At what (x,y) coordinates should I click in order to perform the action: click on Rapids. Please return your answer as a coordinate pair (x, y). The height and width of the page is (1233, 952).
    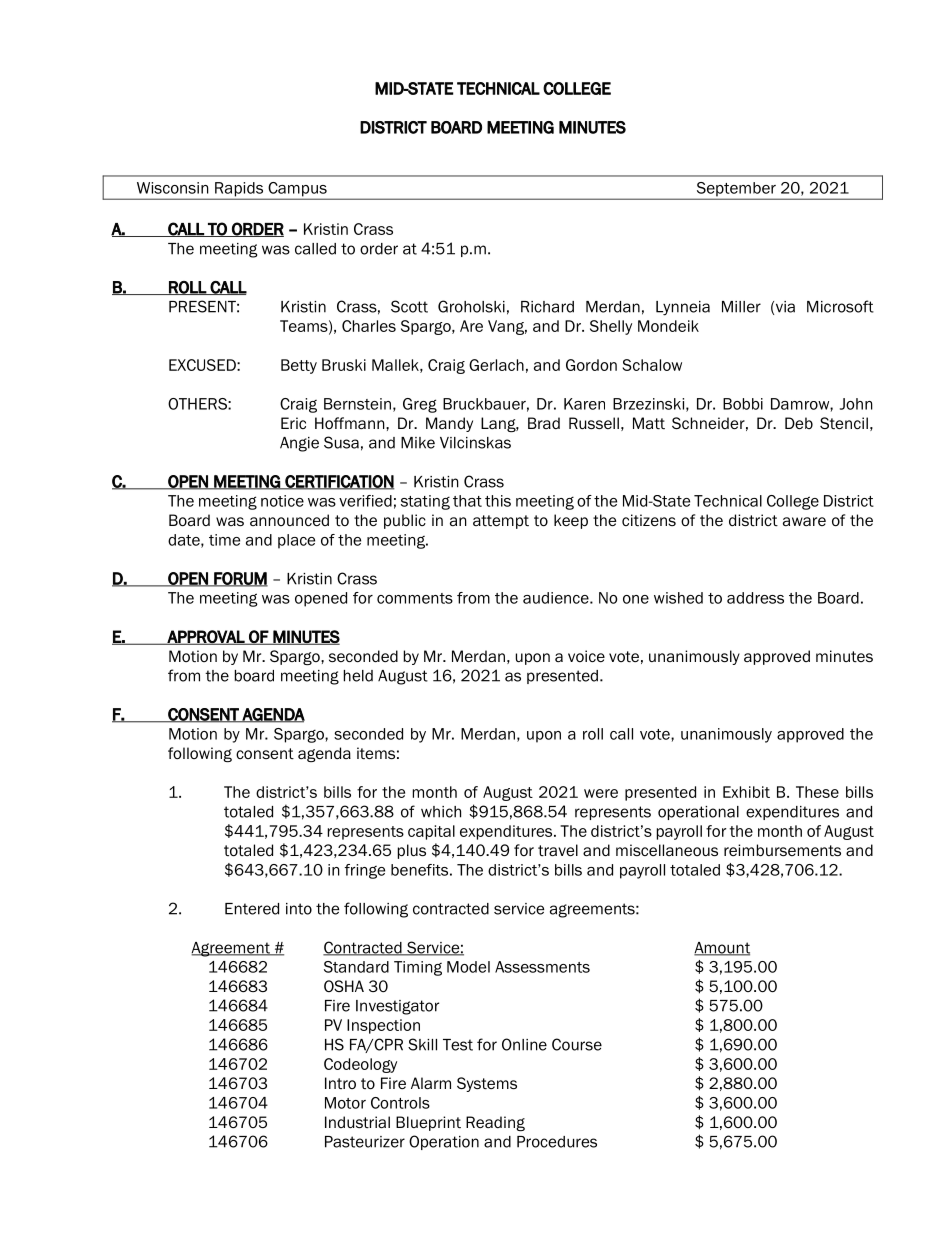
    Looking at the image, I should click on (239, 190).
